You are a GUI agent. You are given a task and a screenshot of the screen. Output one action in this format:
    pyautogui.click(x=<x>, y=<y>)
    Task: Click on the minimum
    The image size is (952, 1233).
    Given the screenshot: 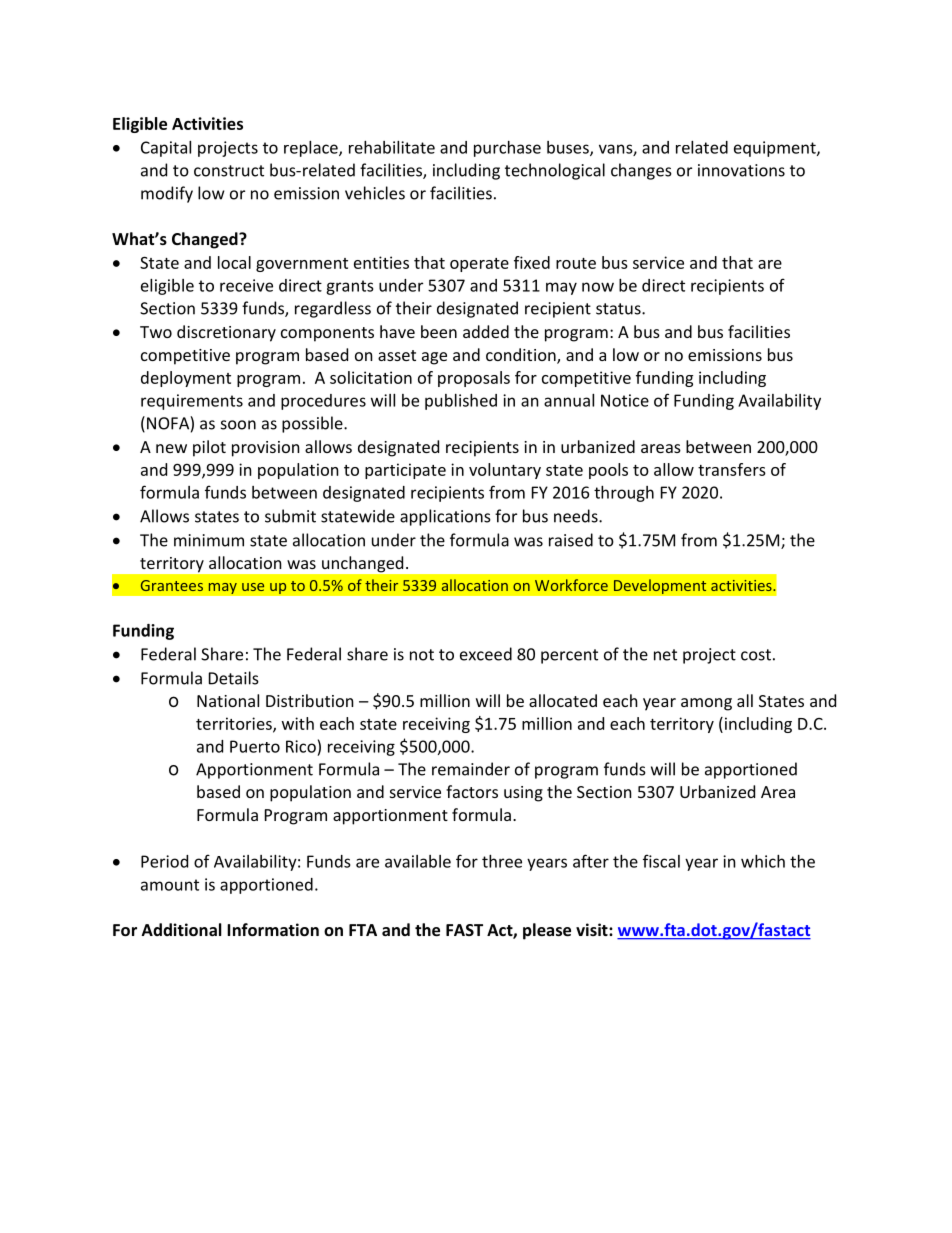 What is the action you would take?
    pyautogui.click(x=209, y=540)
